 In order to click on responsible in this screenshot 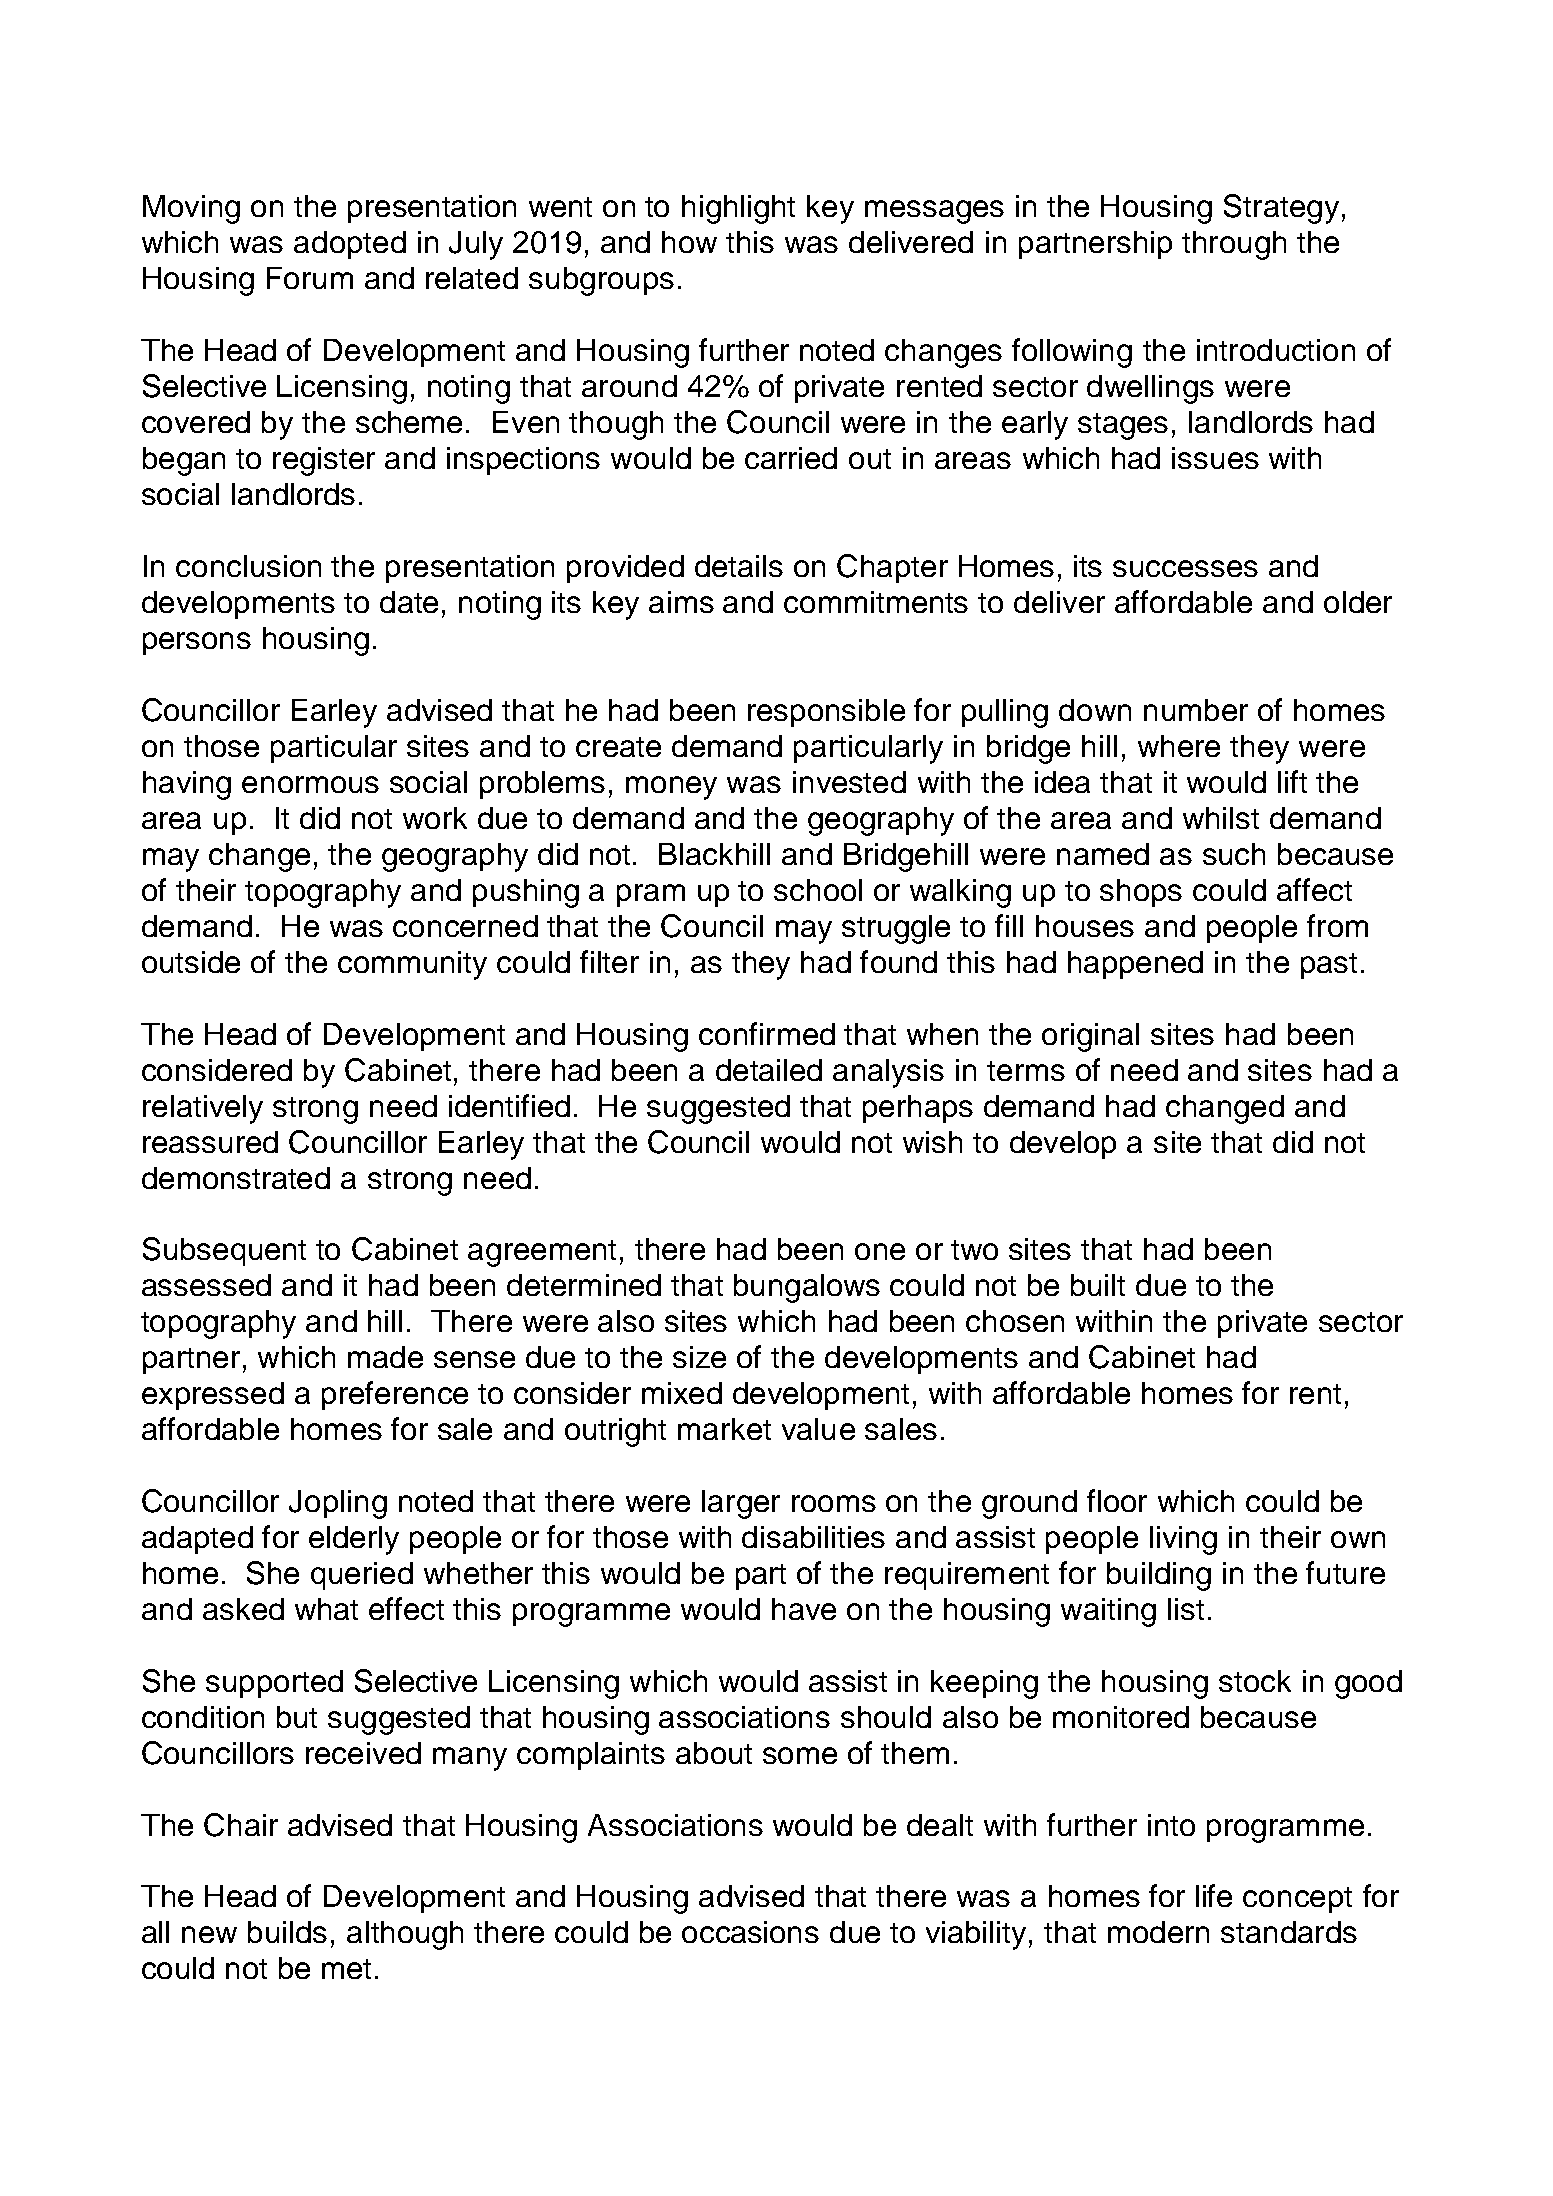, I will do `click(826, 713)`.
